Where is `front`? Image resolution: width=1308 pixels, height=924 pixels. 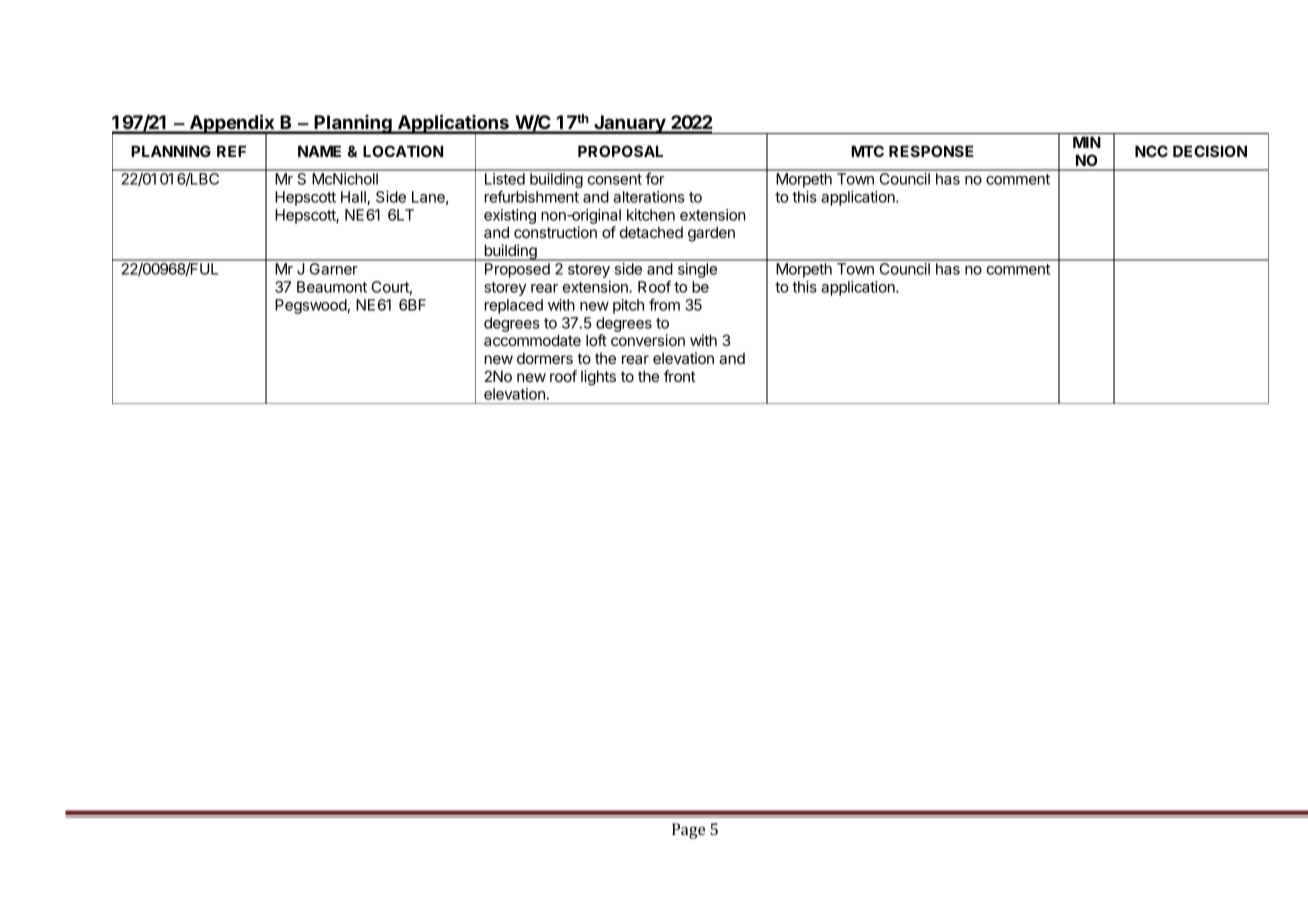 front is located at coordinates (680, 376).
